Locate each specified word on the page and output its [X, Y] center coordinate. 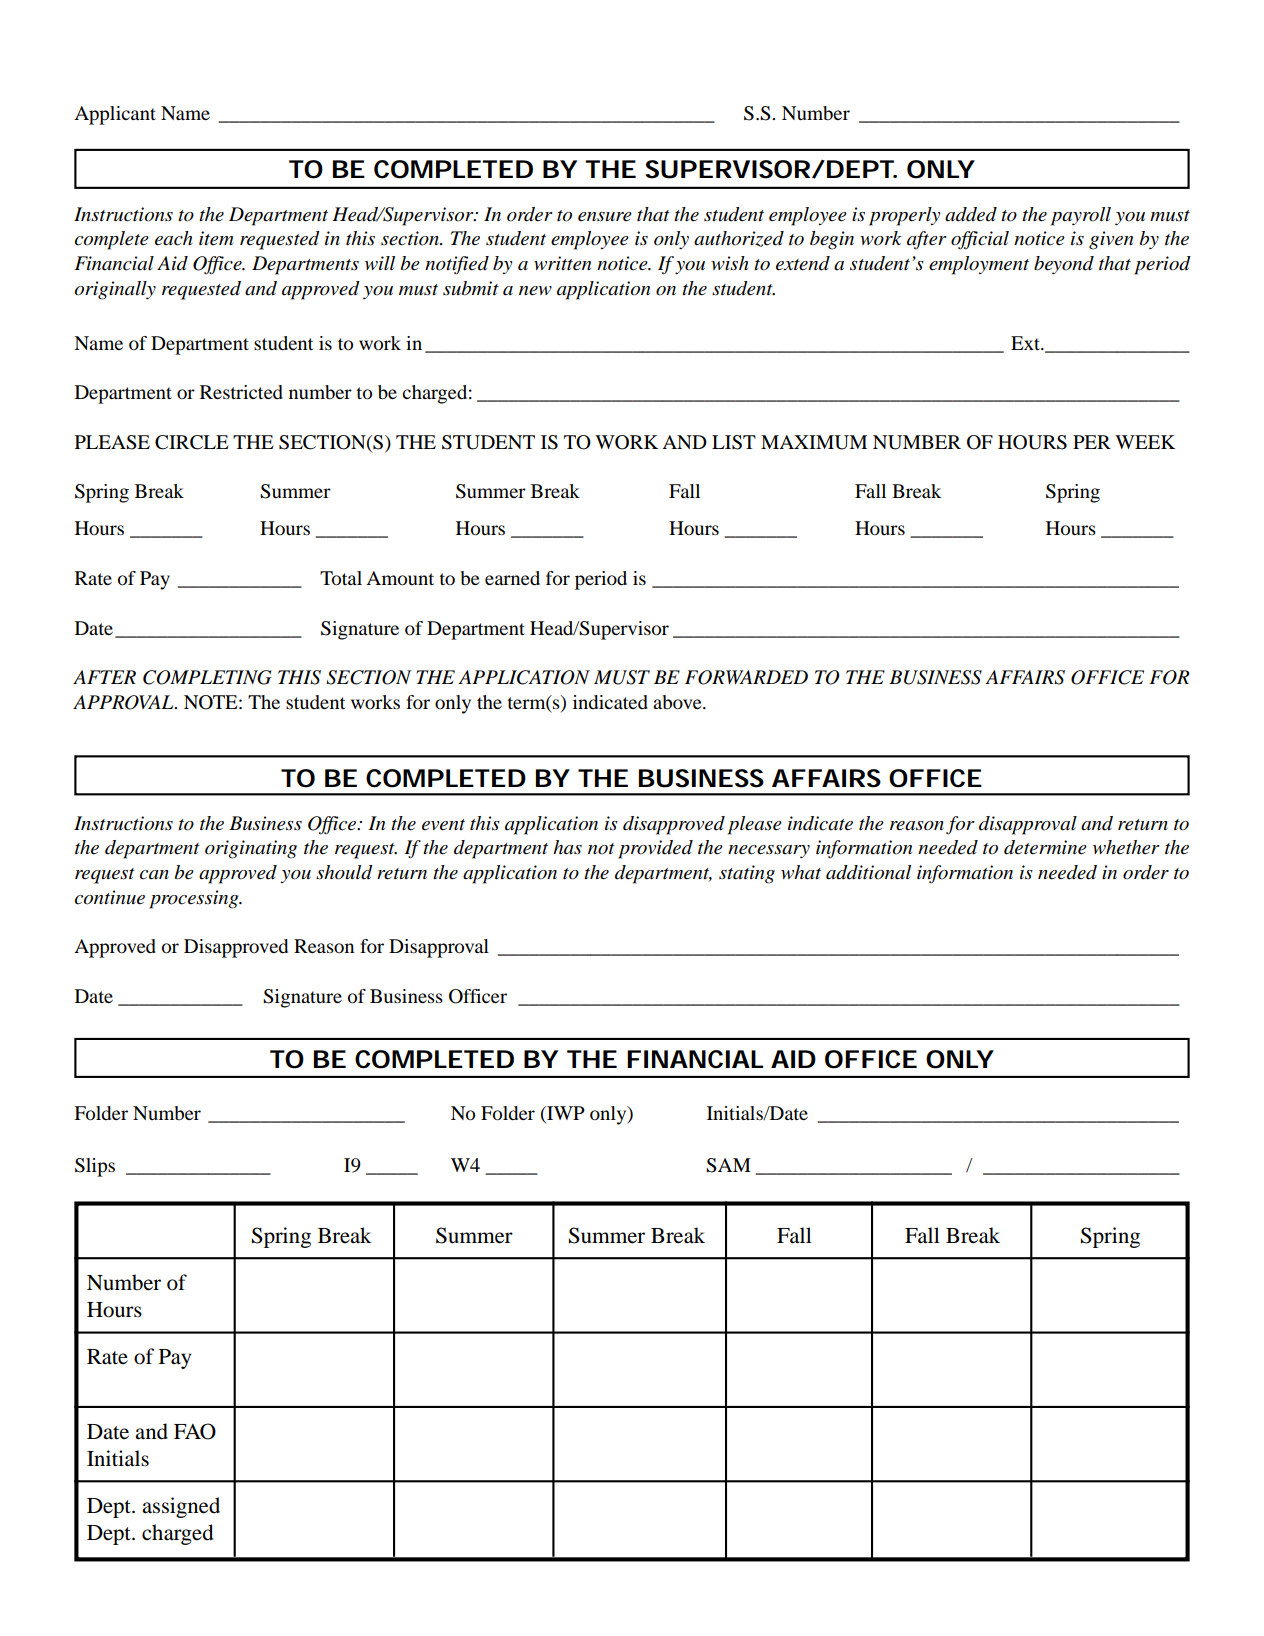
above [678, 702]
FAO [195, 1431]
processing [195, 899]
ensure [605, 217]
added [971, 214]
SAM [728, 1165]
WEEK [1145, 442]
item [216, 238]
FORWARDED [746, 677]
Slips [95, 1167]
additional [868, 872]
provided [655, 849]
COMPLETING [207, 677]
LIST [734, 442]
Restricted [241, 392]
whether [1126, 847]
